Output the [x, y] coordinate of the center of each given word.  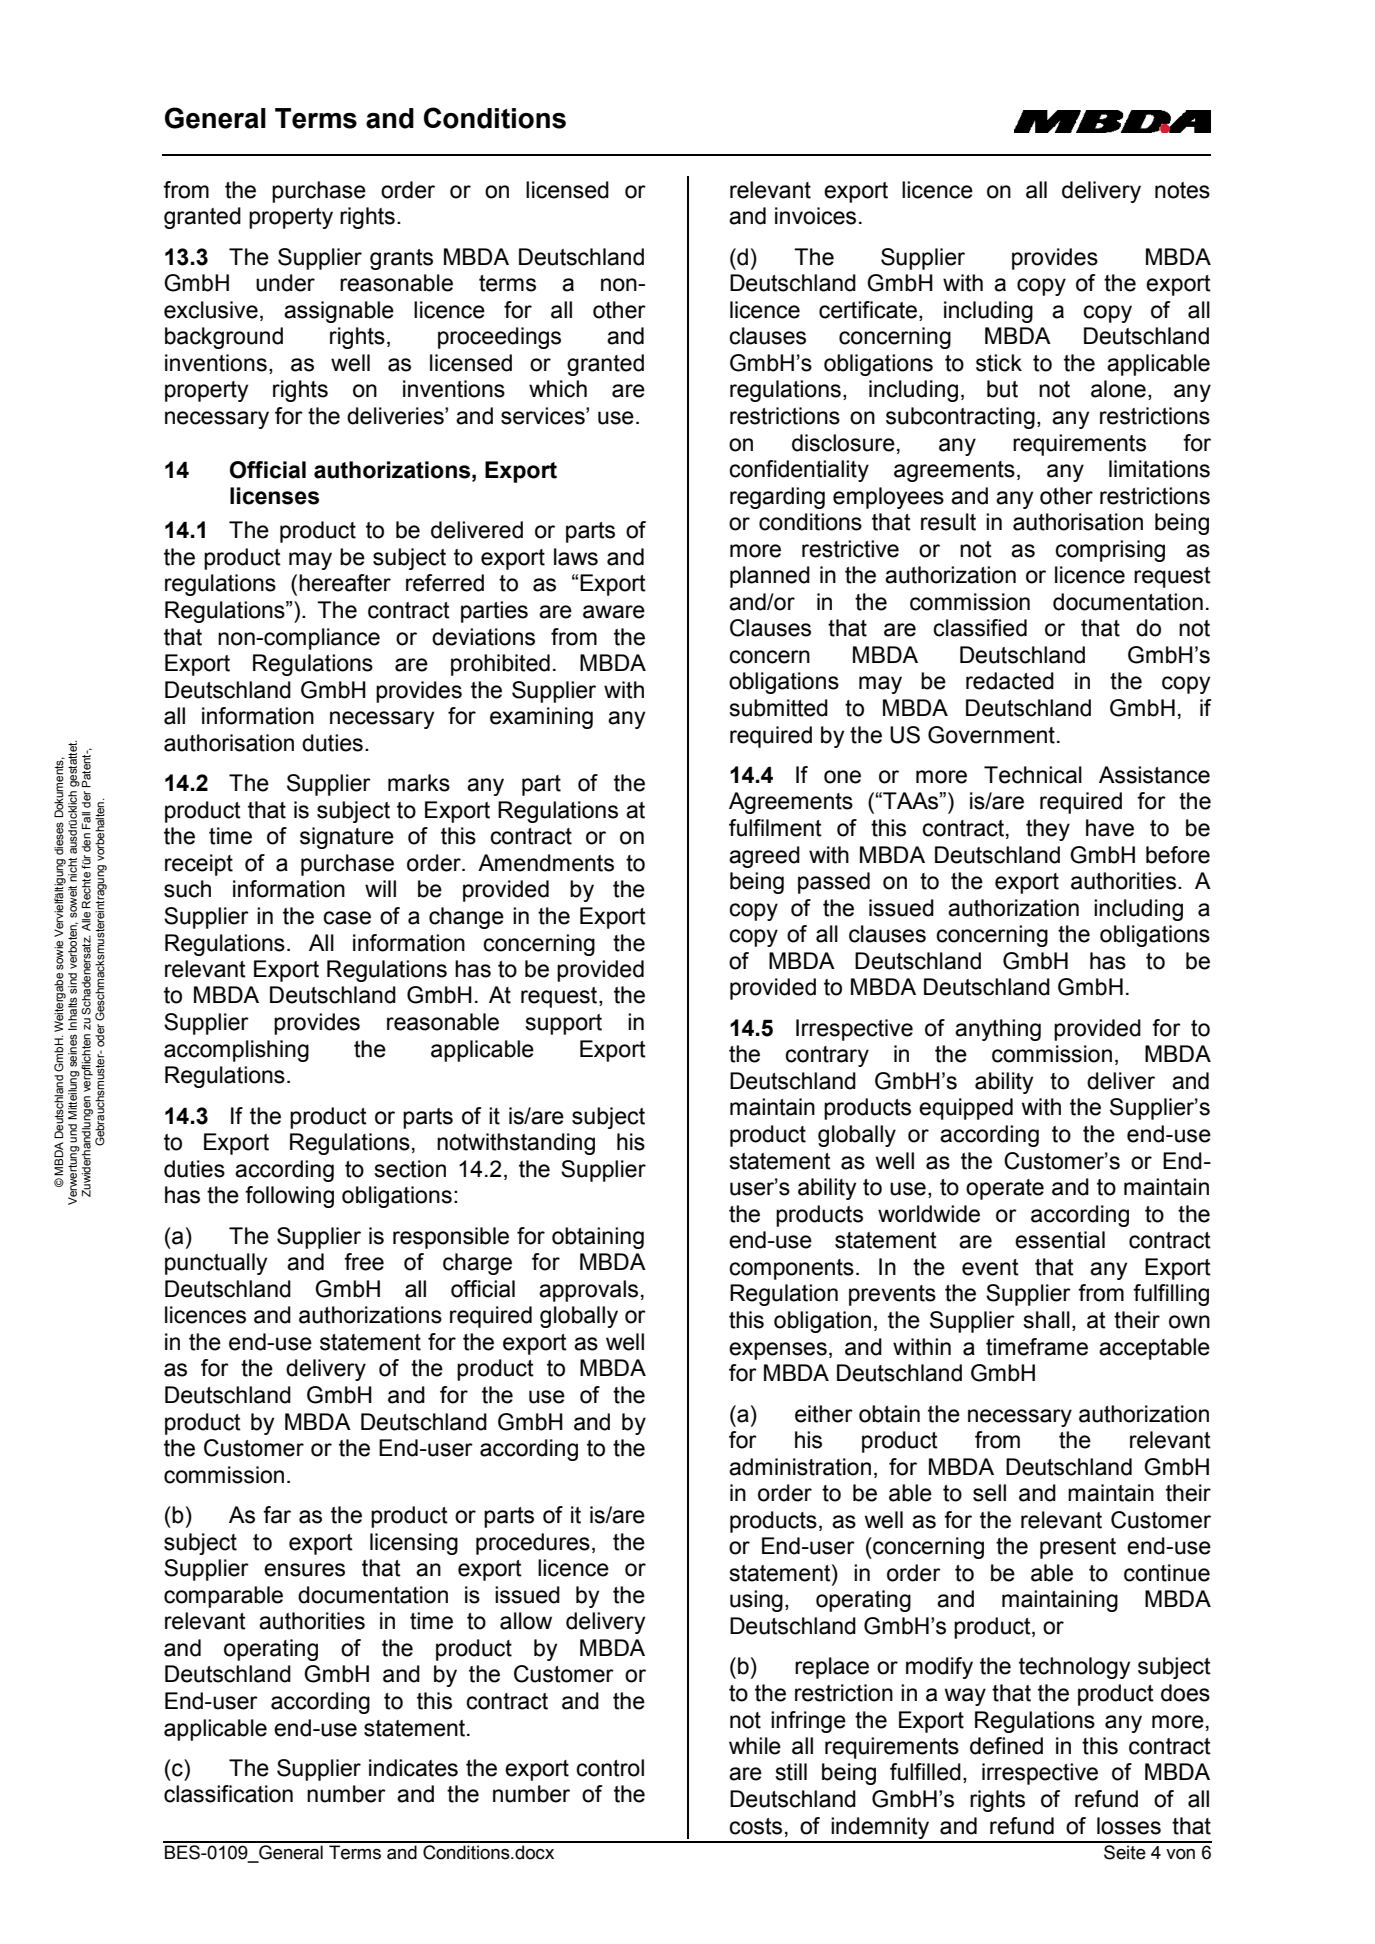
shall [1046, 1320]
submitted [778, 708]
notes [1182, 190]
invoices [815, 216]
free [364, 1262]
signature [347, 838]
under [285, 283]
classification [228, 1794]
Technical [1033, 775]
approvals [588, 1291]
